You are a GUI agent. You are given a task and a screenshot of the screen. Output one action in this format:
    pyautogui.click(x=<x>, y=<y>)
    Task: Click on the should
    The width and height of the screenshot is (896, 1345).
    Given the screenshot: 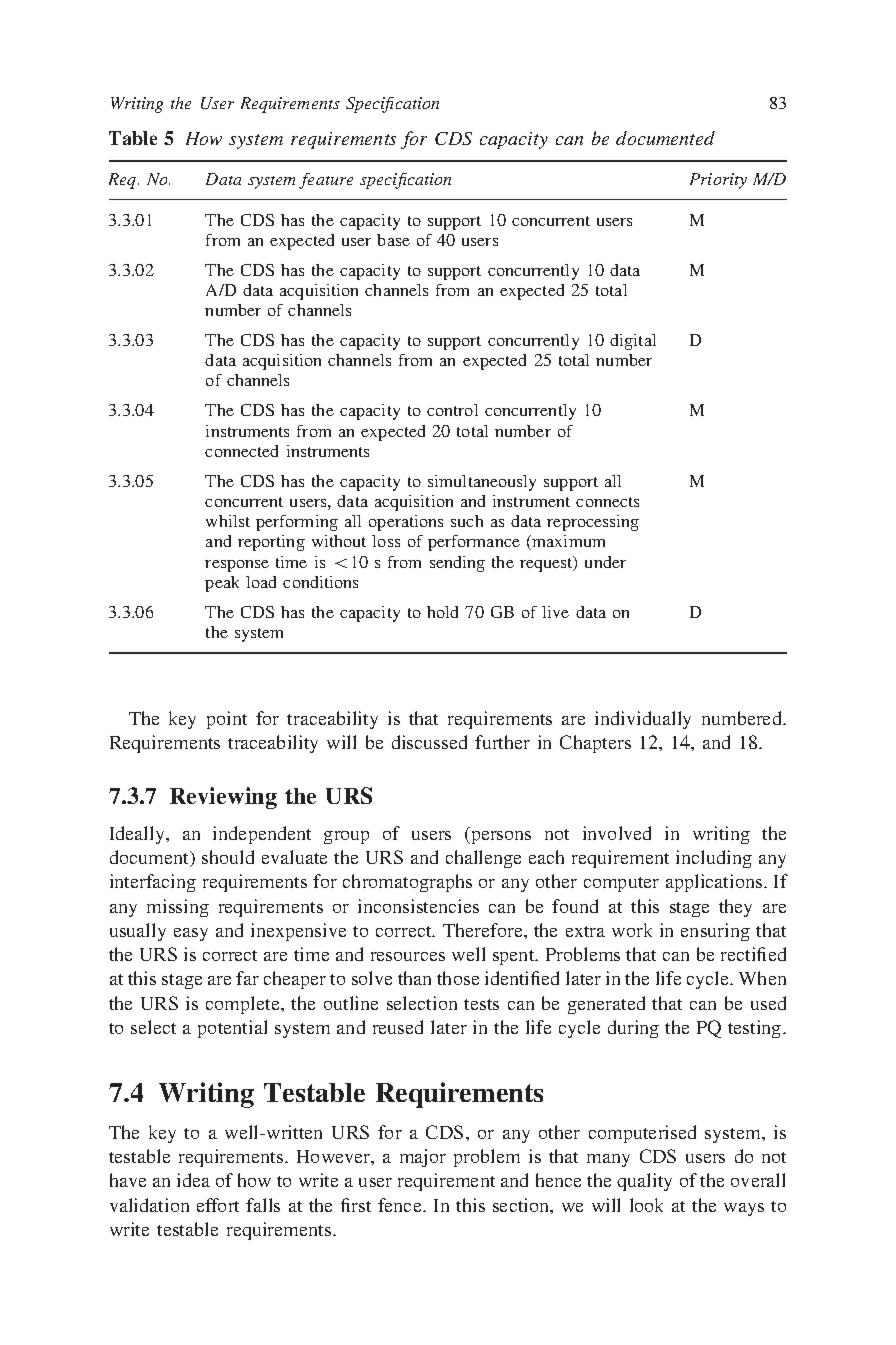 What is the action you would take?
    pyautogui.click(x=228, y=857)
